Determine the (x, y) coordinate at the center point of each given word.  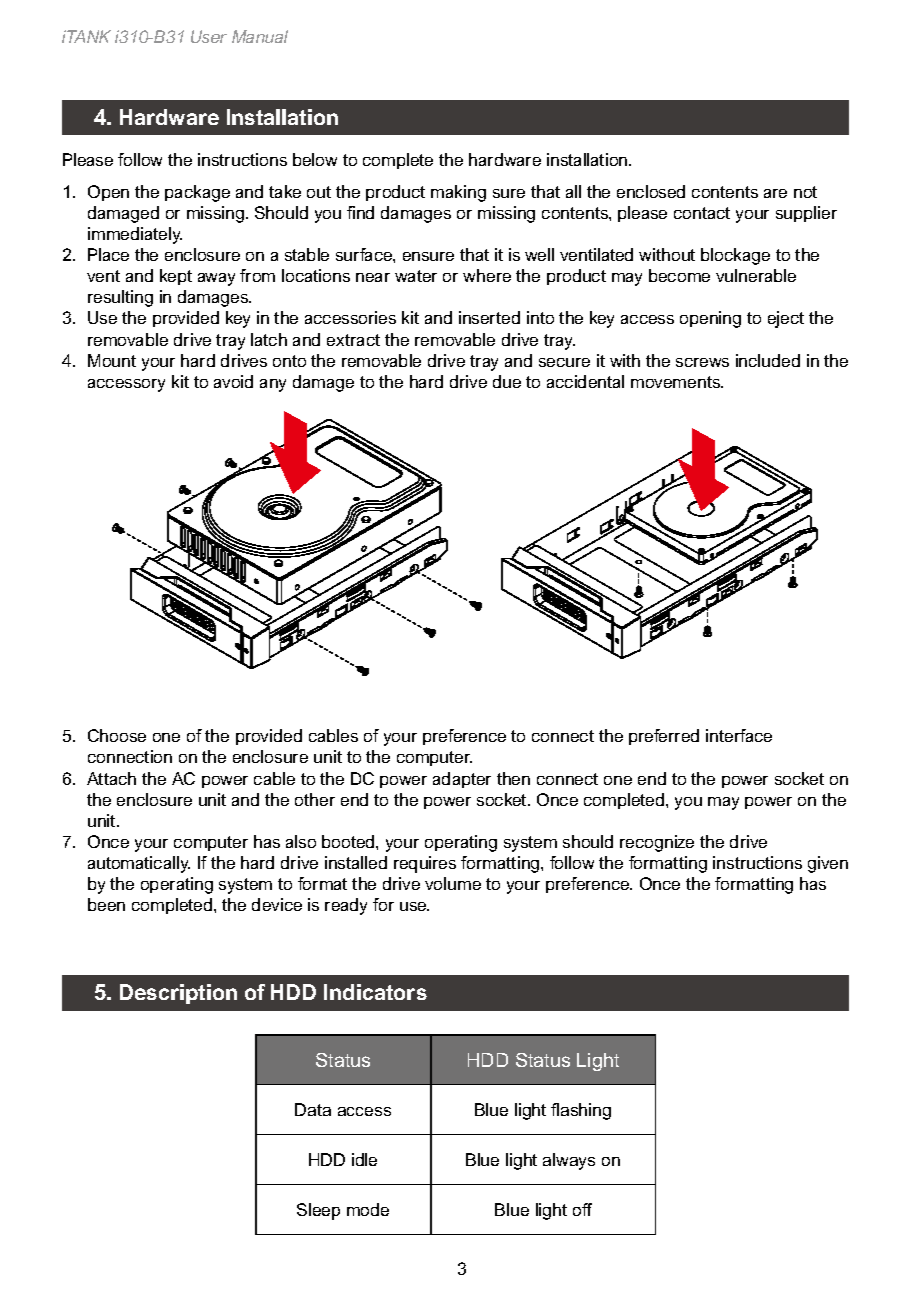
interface (739, 735)
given (828, 864)
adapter (462, 780)
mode (368, 1209)
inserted (489, 317)
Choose (117, 735)
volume (453, 883)
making (458, 193)
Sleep (318, 1211)
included (768, 360)
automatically (139, 864)
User (209, 36)
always (569, 1161)
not (805, 192)
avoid (233, 381)
